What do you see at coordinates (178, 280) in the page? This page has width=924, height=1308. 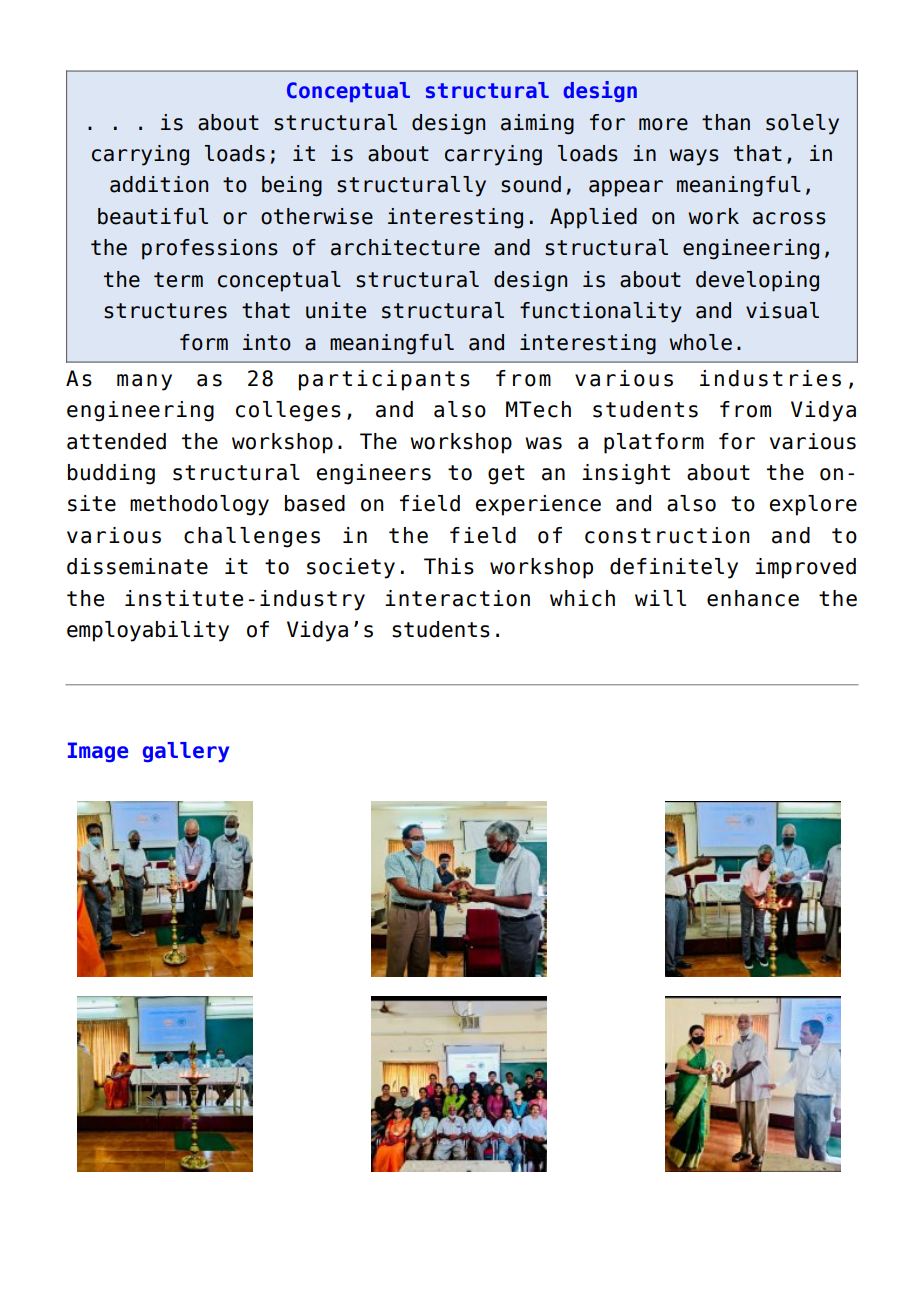 I see `term` at bounding box center [178, 280].
